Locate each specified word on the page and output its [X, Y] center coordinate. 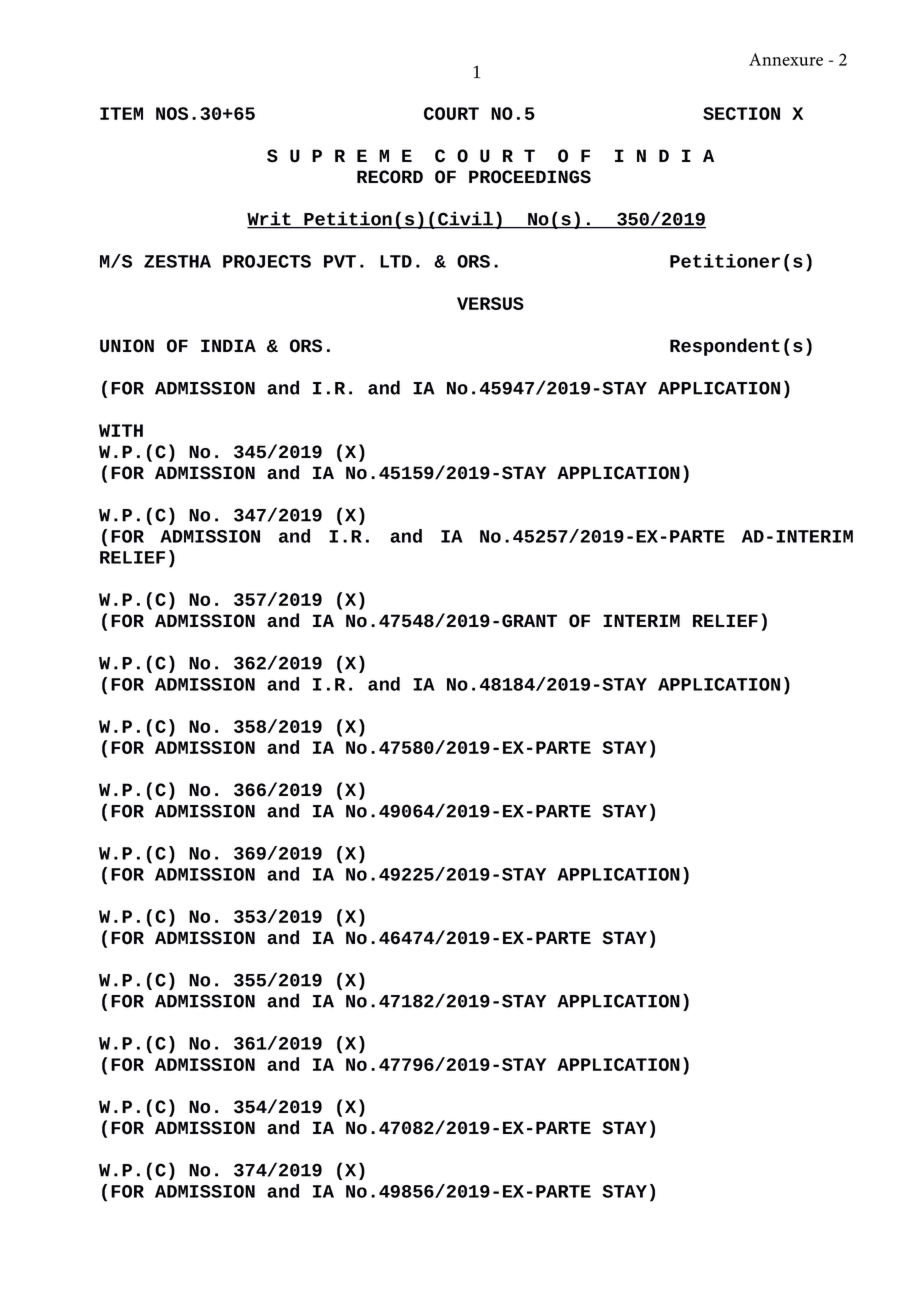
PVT [340, 261]
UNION [127, 346]
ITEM [121, 113]
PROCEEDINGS [530, 177]
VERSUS [490, 303]
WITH [121, 430]
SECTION [741, 113]
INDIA [228, 345]
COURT [451, 113]
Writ [270, 219]
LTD [396, 261]
